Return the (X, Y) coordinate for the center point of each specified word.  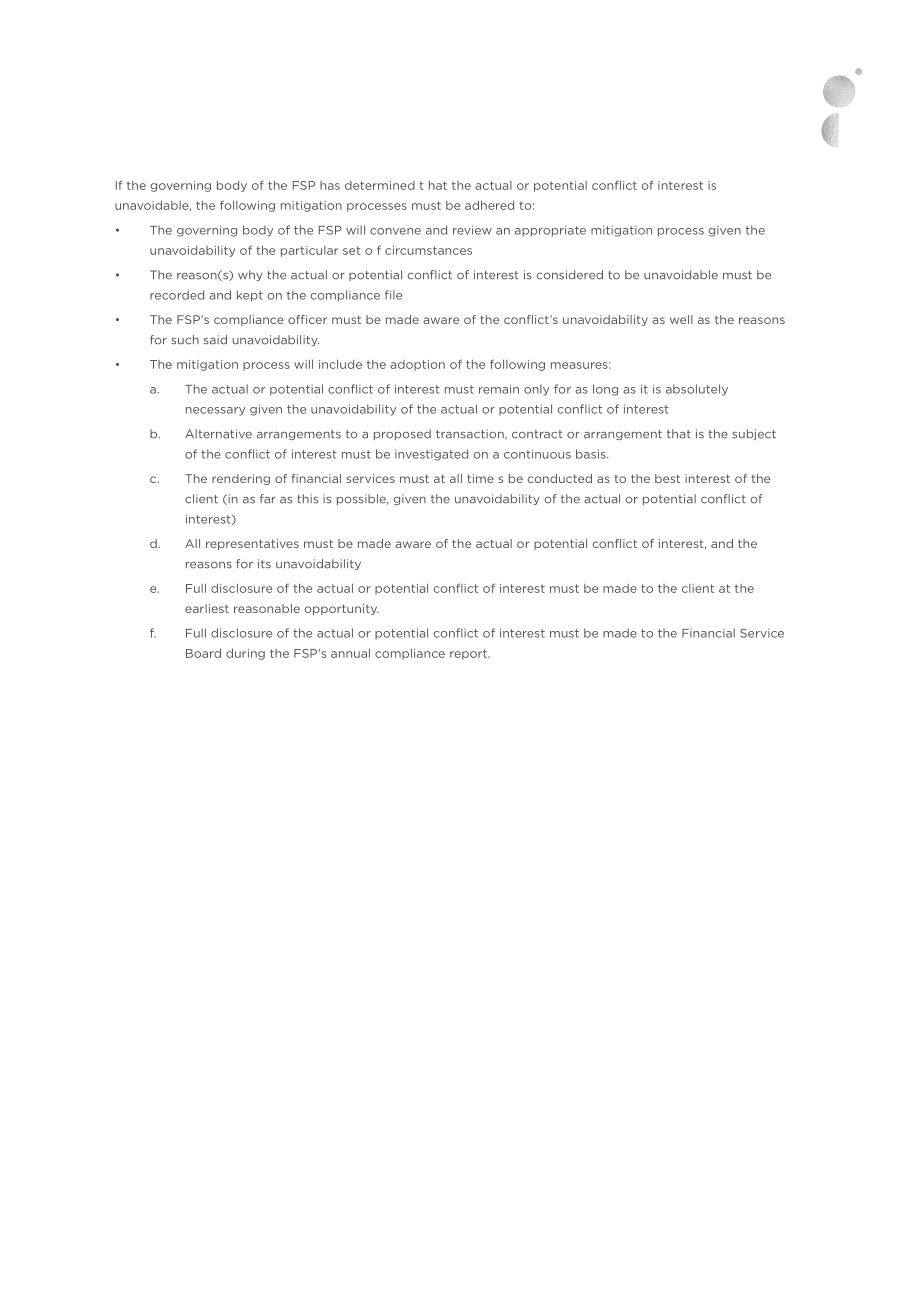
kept (250, 296)
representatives (252, 544)
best (667, 478)
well (681, 319)
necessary (215, 411)
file (393, 295)
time (480, 478)
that (679, 434)
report (469, 654)
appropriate (550, 231)
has (330, 185)
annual (350, 653)
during (245, 654)
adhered (489, 205)
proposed (402, 434)
